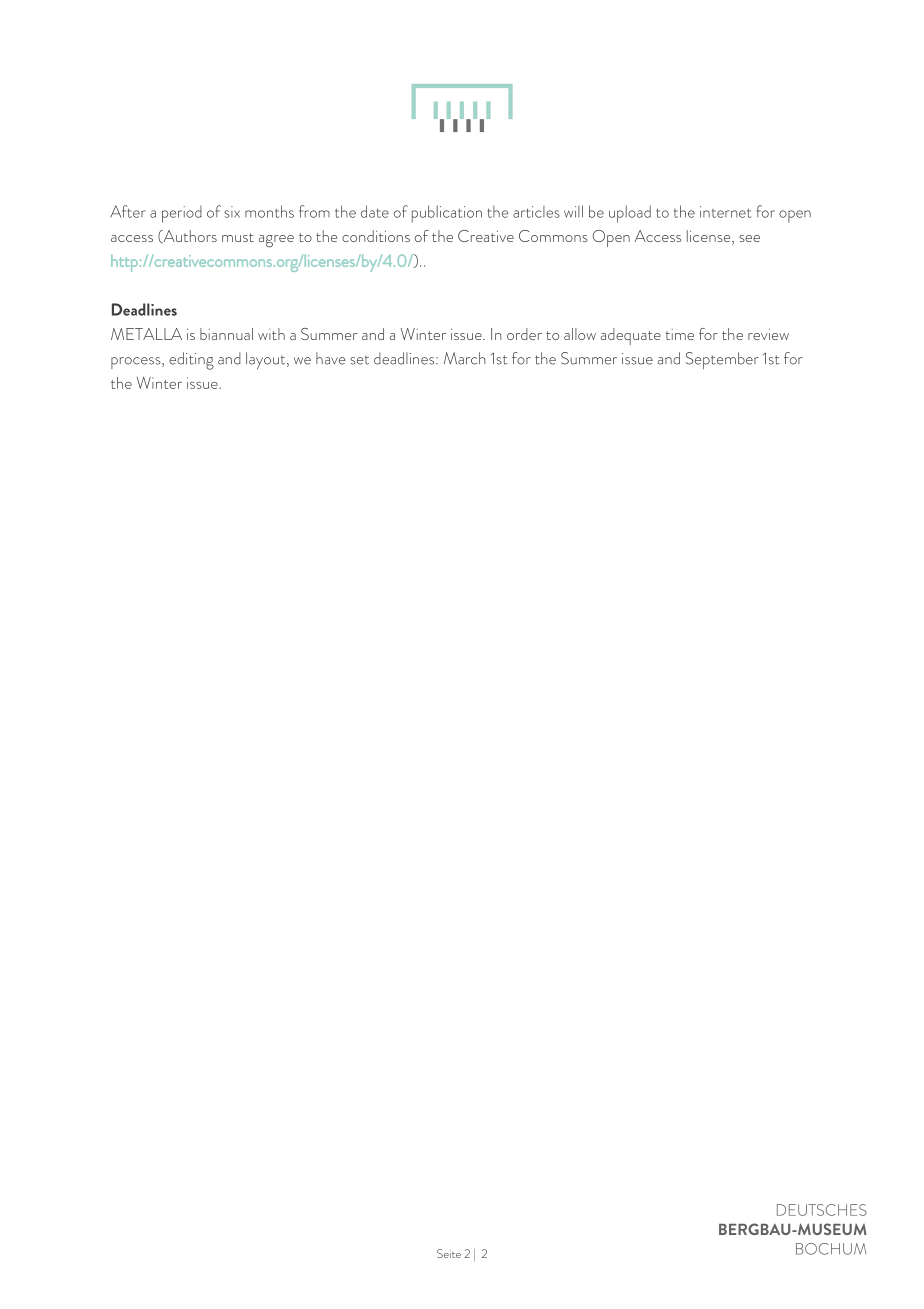 The image size is (924, 1309). I want to click on editing, so click(191, 361).
